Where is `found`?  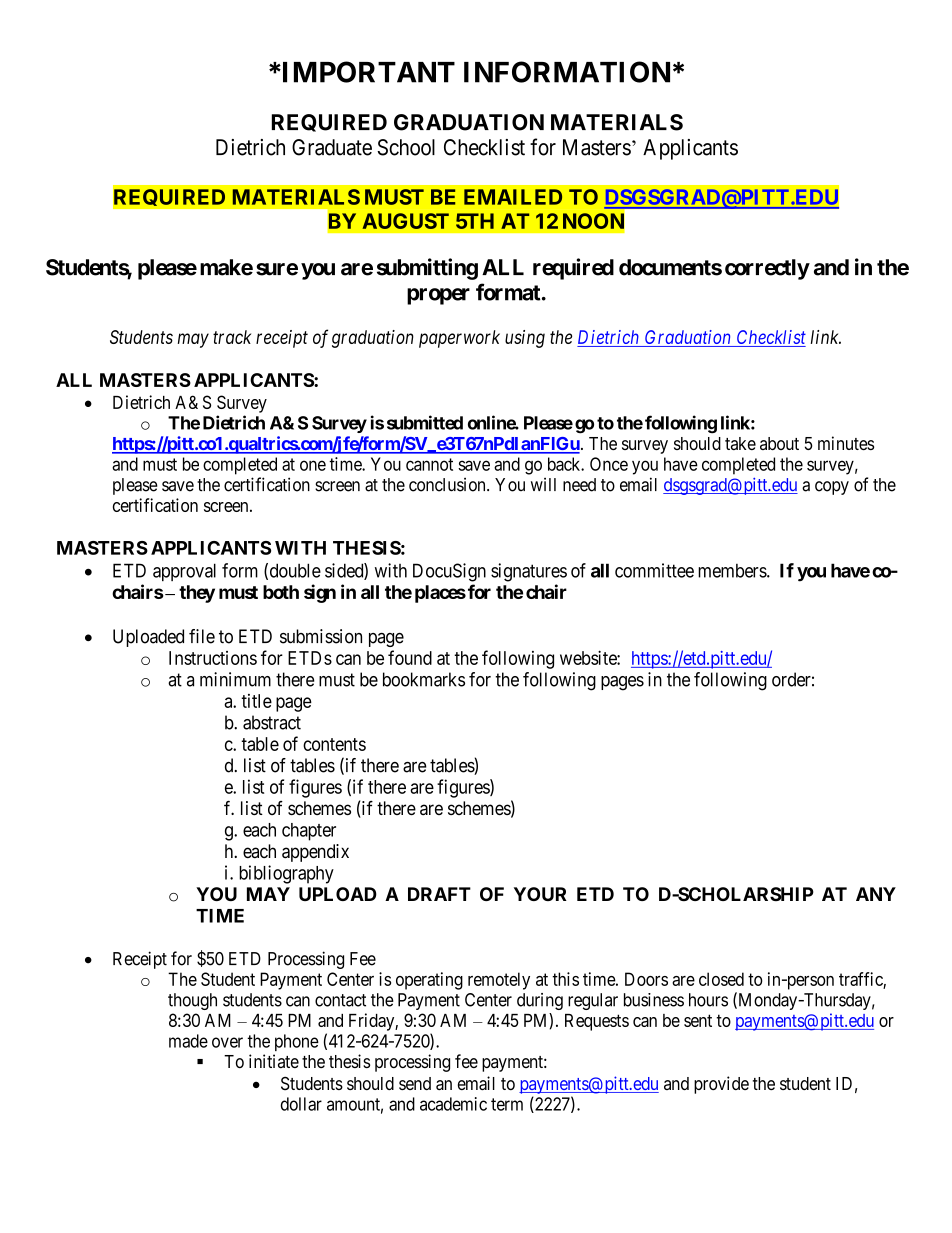
found is located at coordinates (410, 657).
